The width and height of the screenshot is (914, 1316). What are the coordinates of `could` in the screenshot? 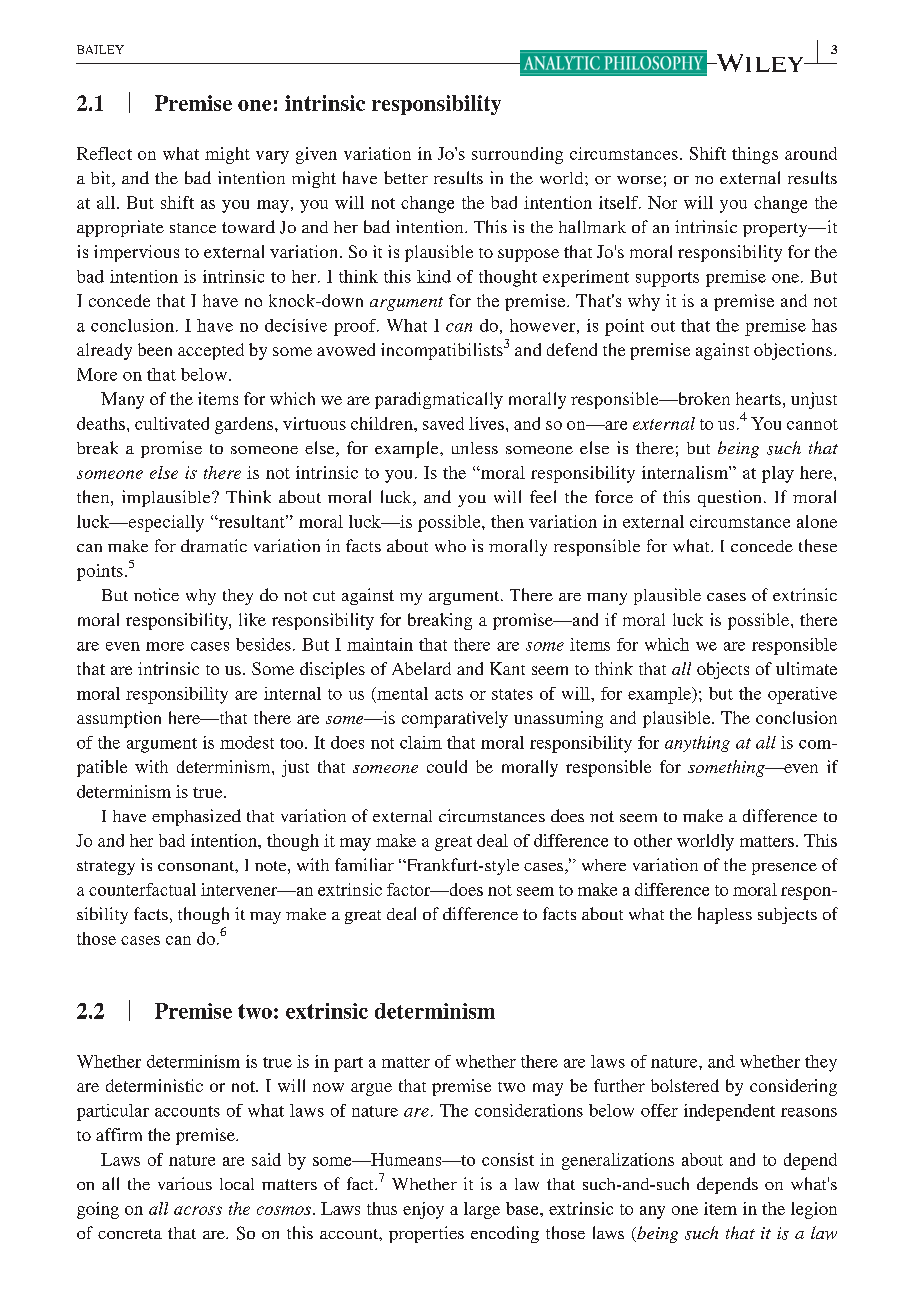 It's located at (447, 766).
